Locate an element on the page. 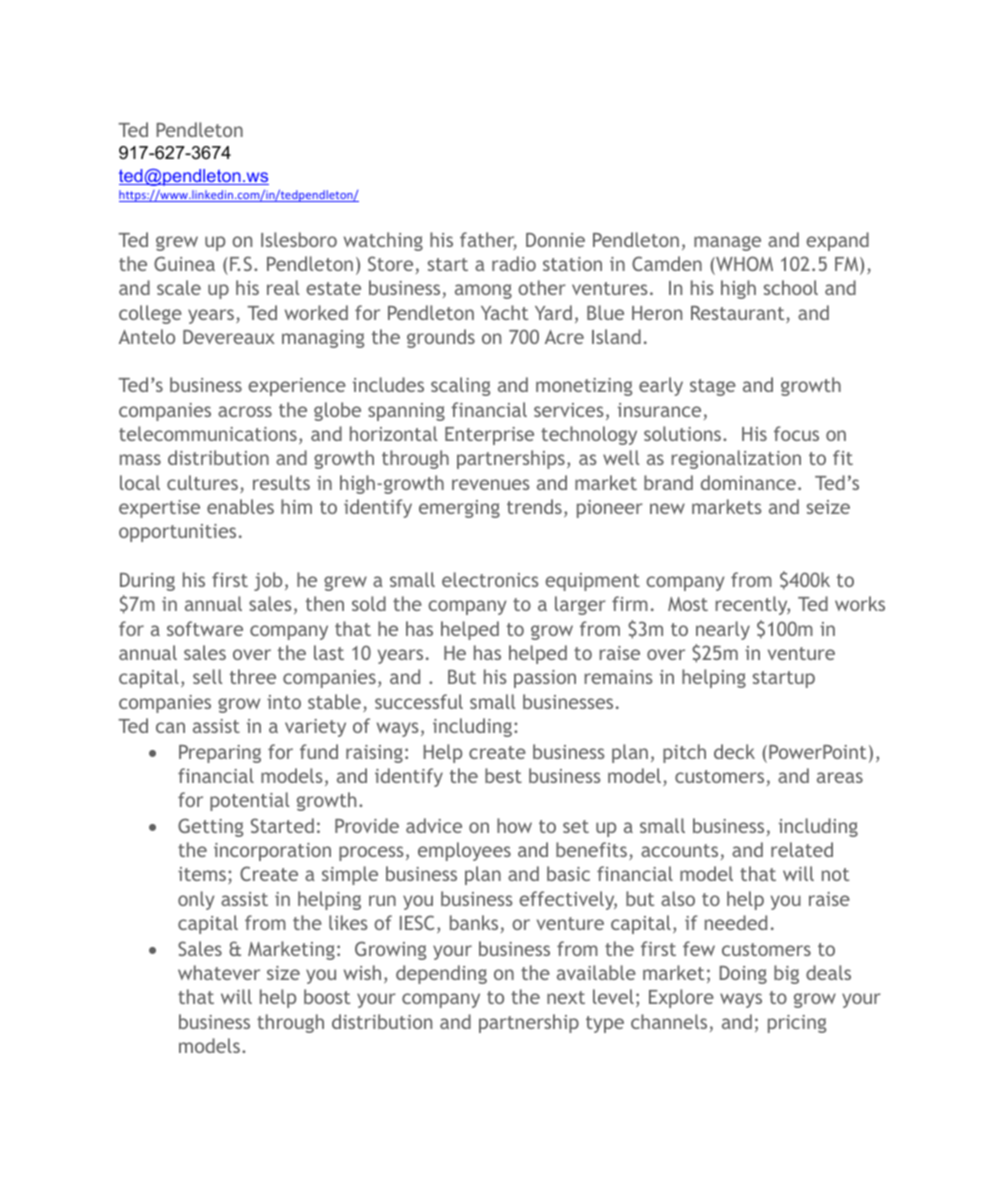  next is located at coordinates (566, 997).
